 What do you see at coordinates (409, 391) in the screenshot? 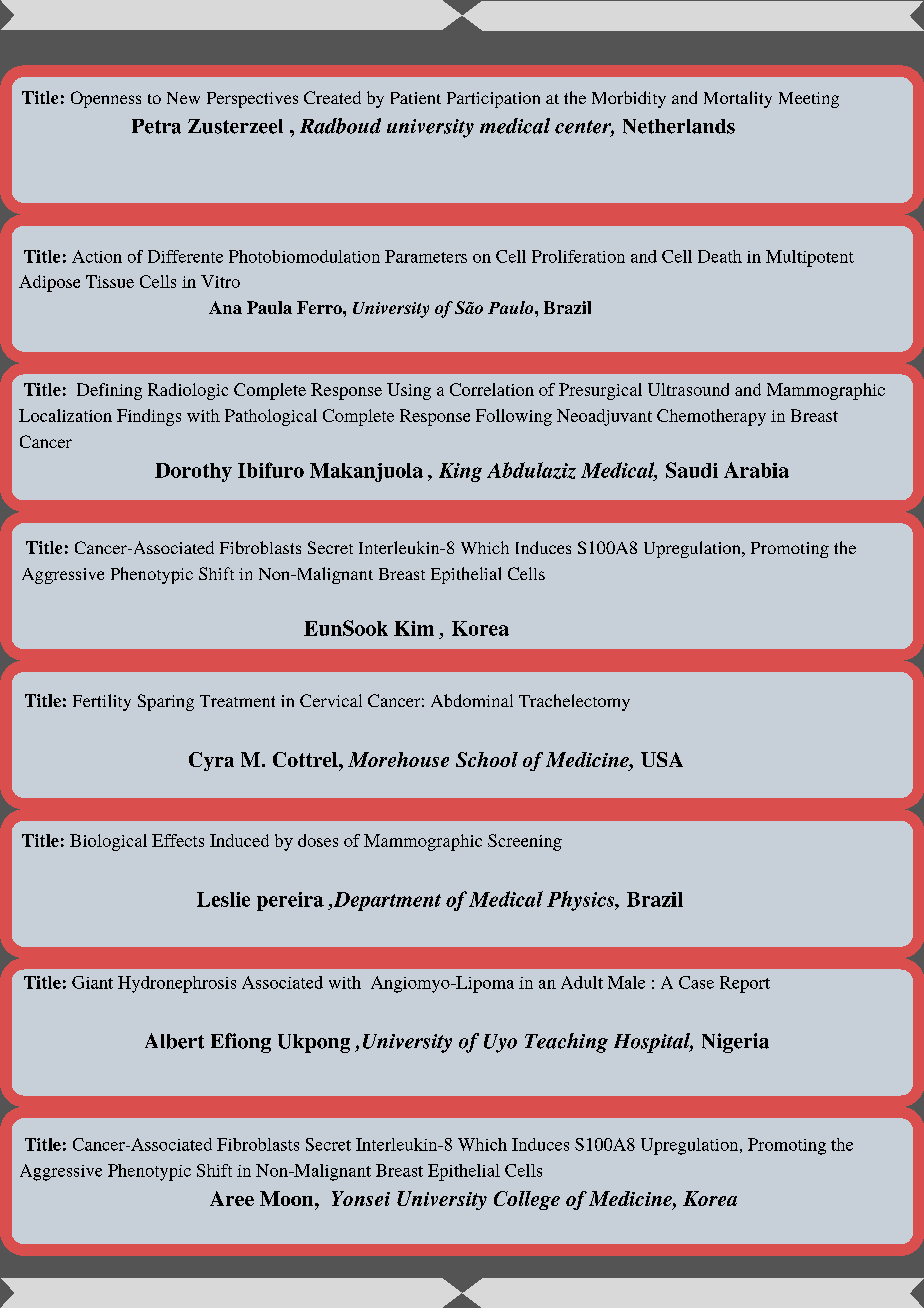
I see `Using` at bounding box center [409, 391].
